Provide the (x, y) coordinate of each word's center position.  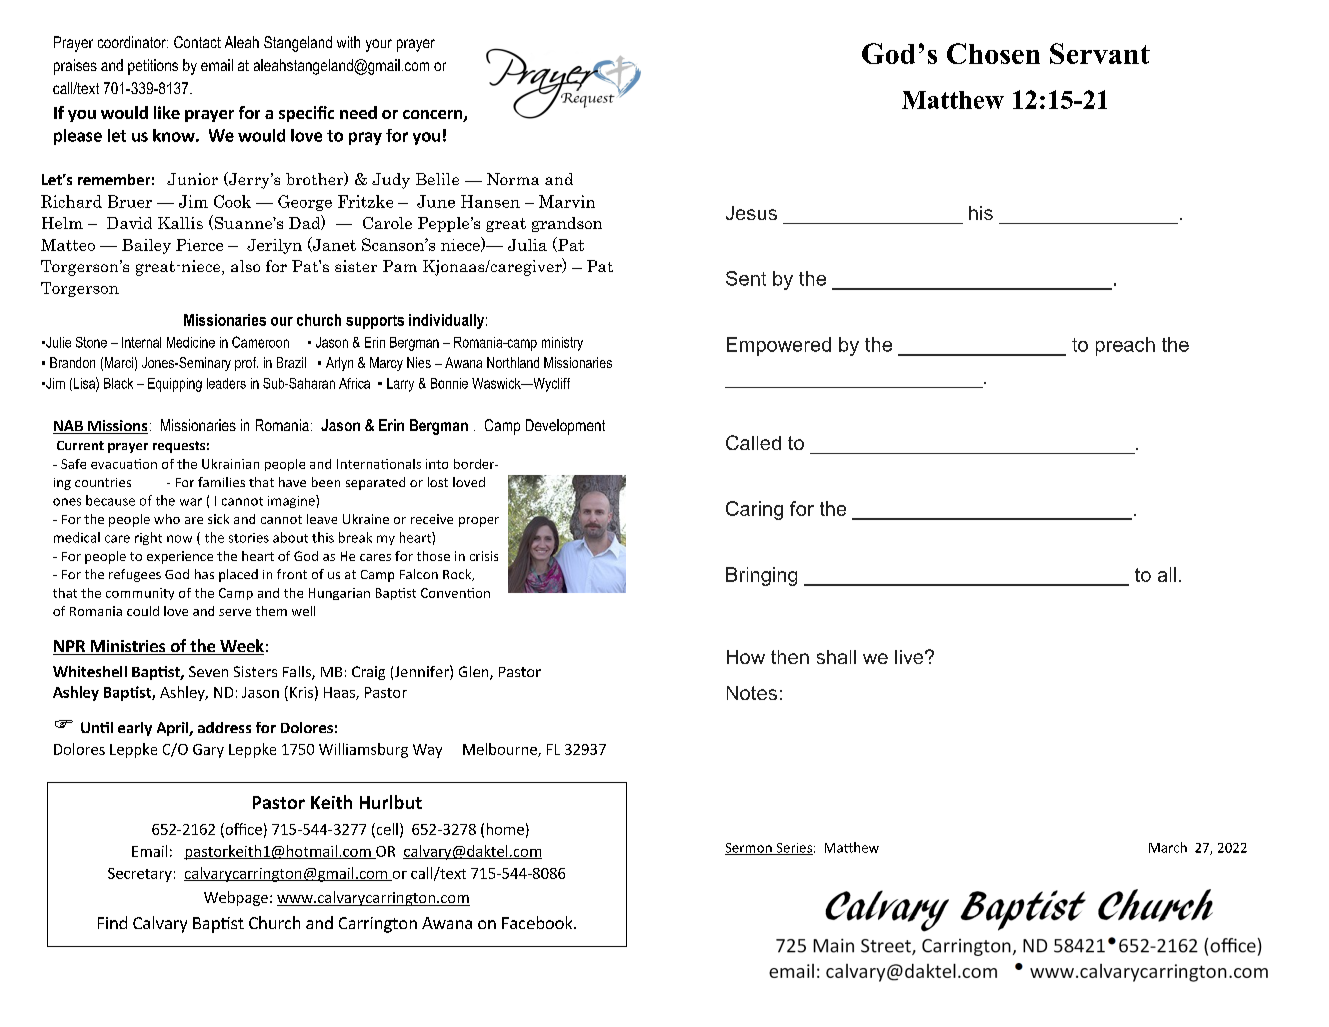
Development (565, 427)
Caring (754, 510)
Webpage (236, 898)
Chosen (993, 53)
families (221, 482)
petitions (153, 67)
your (379, 45)
